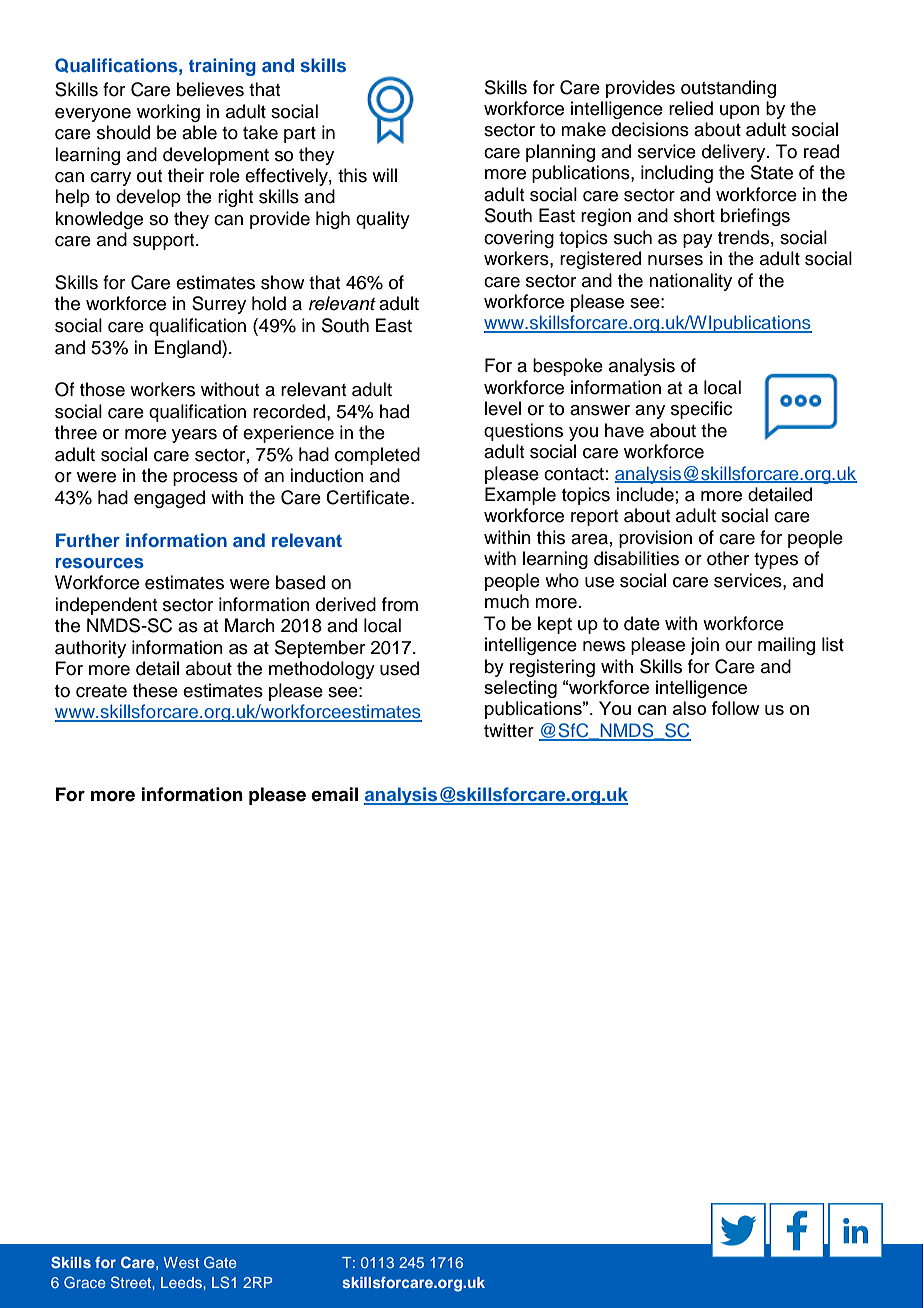 The height and width of the screenshot is (1308, 924). Describe the element at coordinates (155, 690) in the screenshot. I see `these` at that location.
